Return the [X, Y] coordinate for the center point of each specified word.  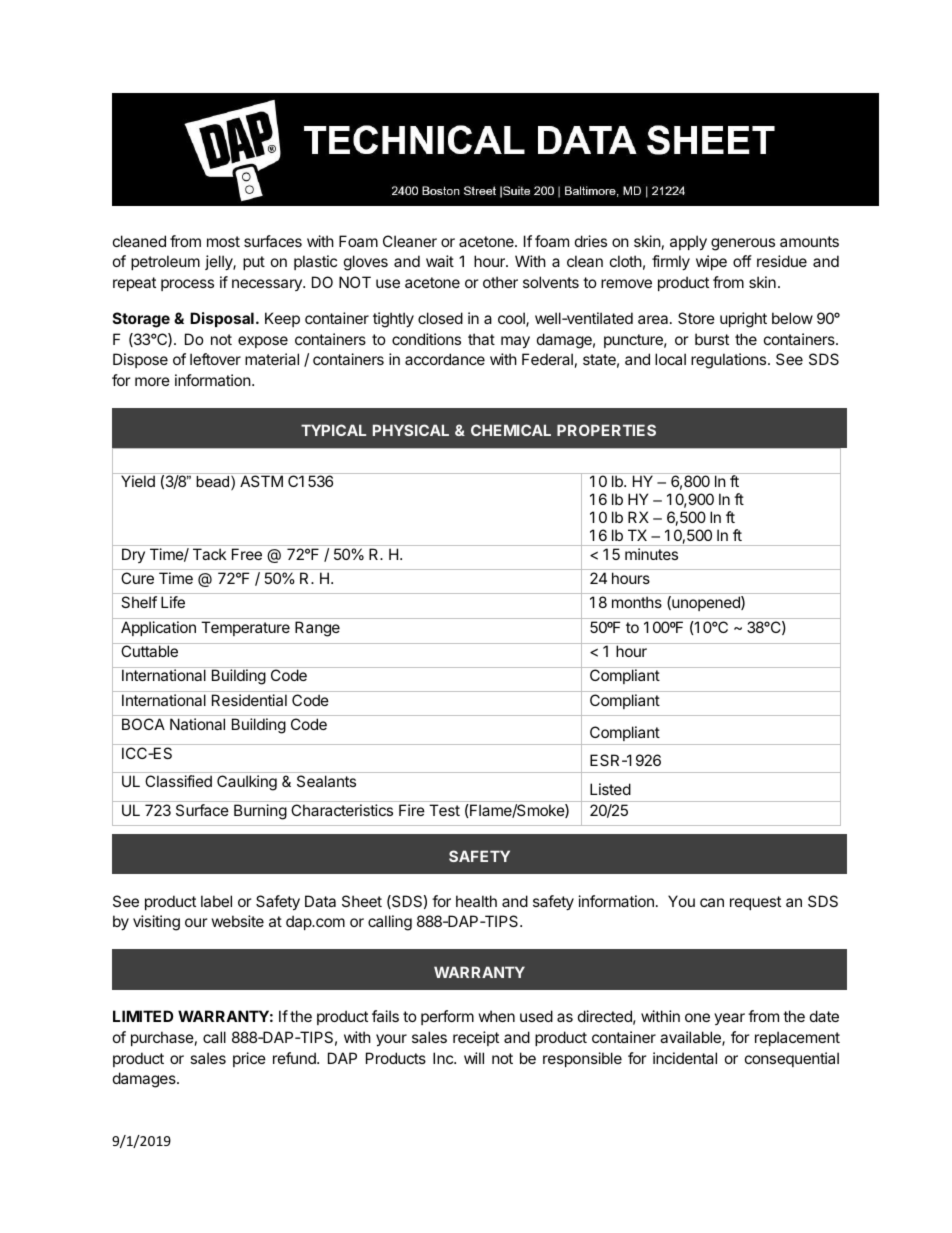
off [742, 261]
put [254, 263]
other [500, 282]
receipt [476, 1038]
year [729, 1019]
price [249, 1059]
